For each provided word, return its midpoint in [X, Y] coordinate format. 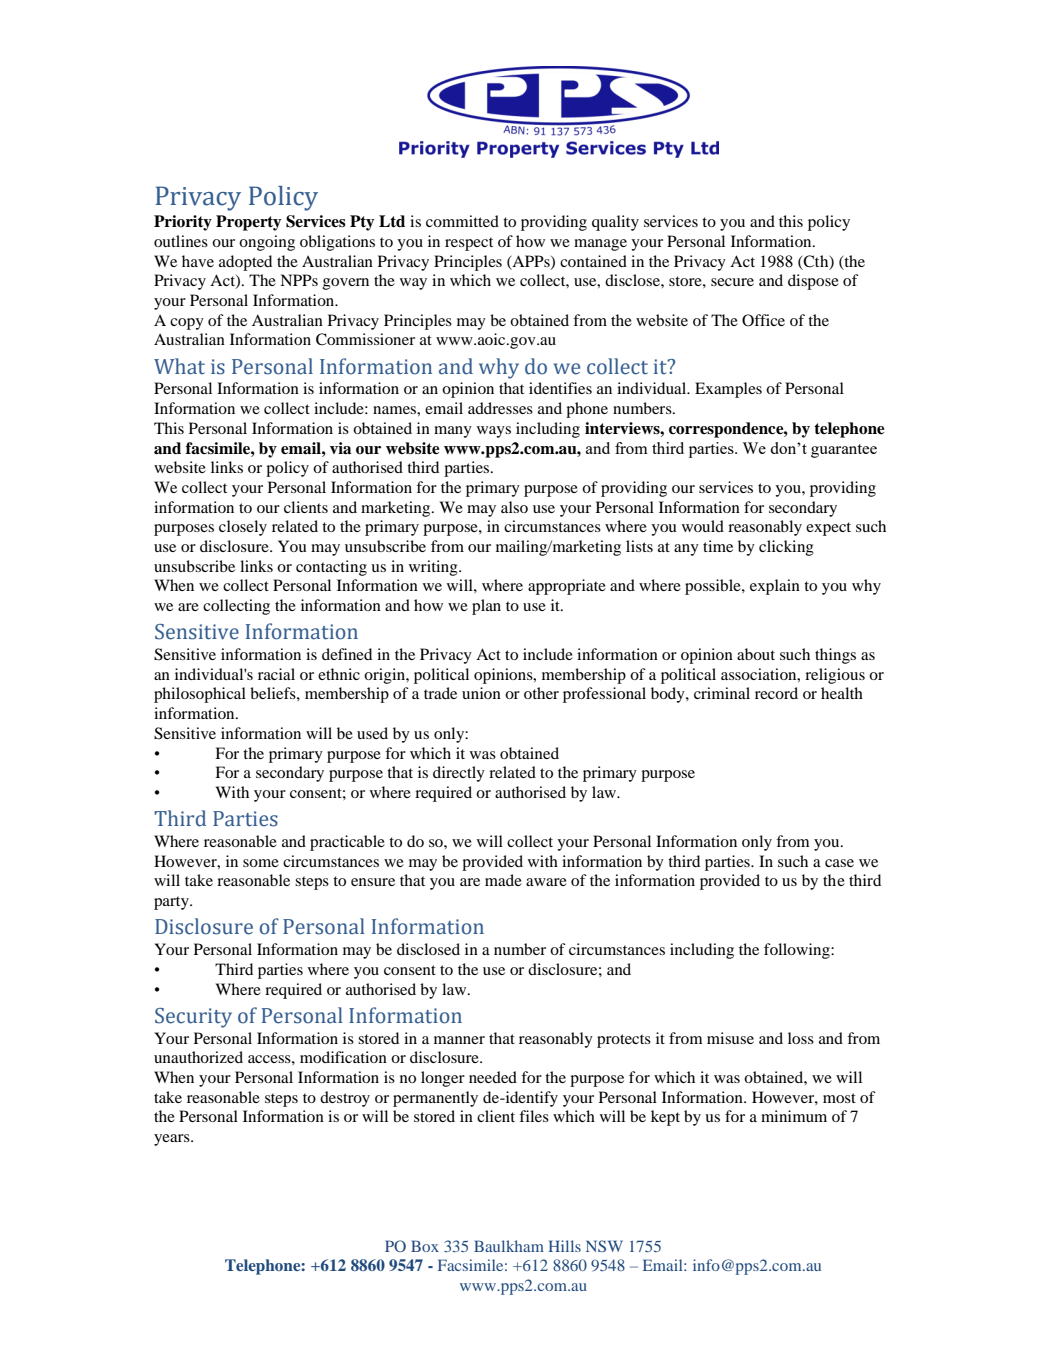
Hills [564, 1246]
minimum [794, 1116]
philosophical [200, 695]
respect [469, 244]
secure [732, 282]
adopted [245, 263]
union [481, 693]
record [776, 693]
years [173, 1140]
